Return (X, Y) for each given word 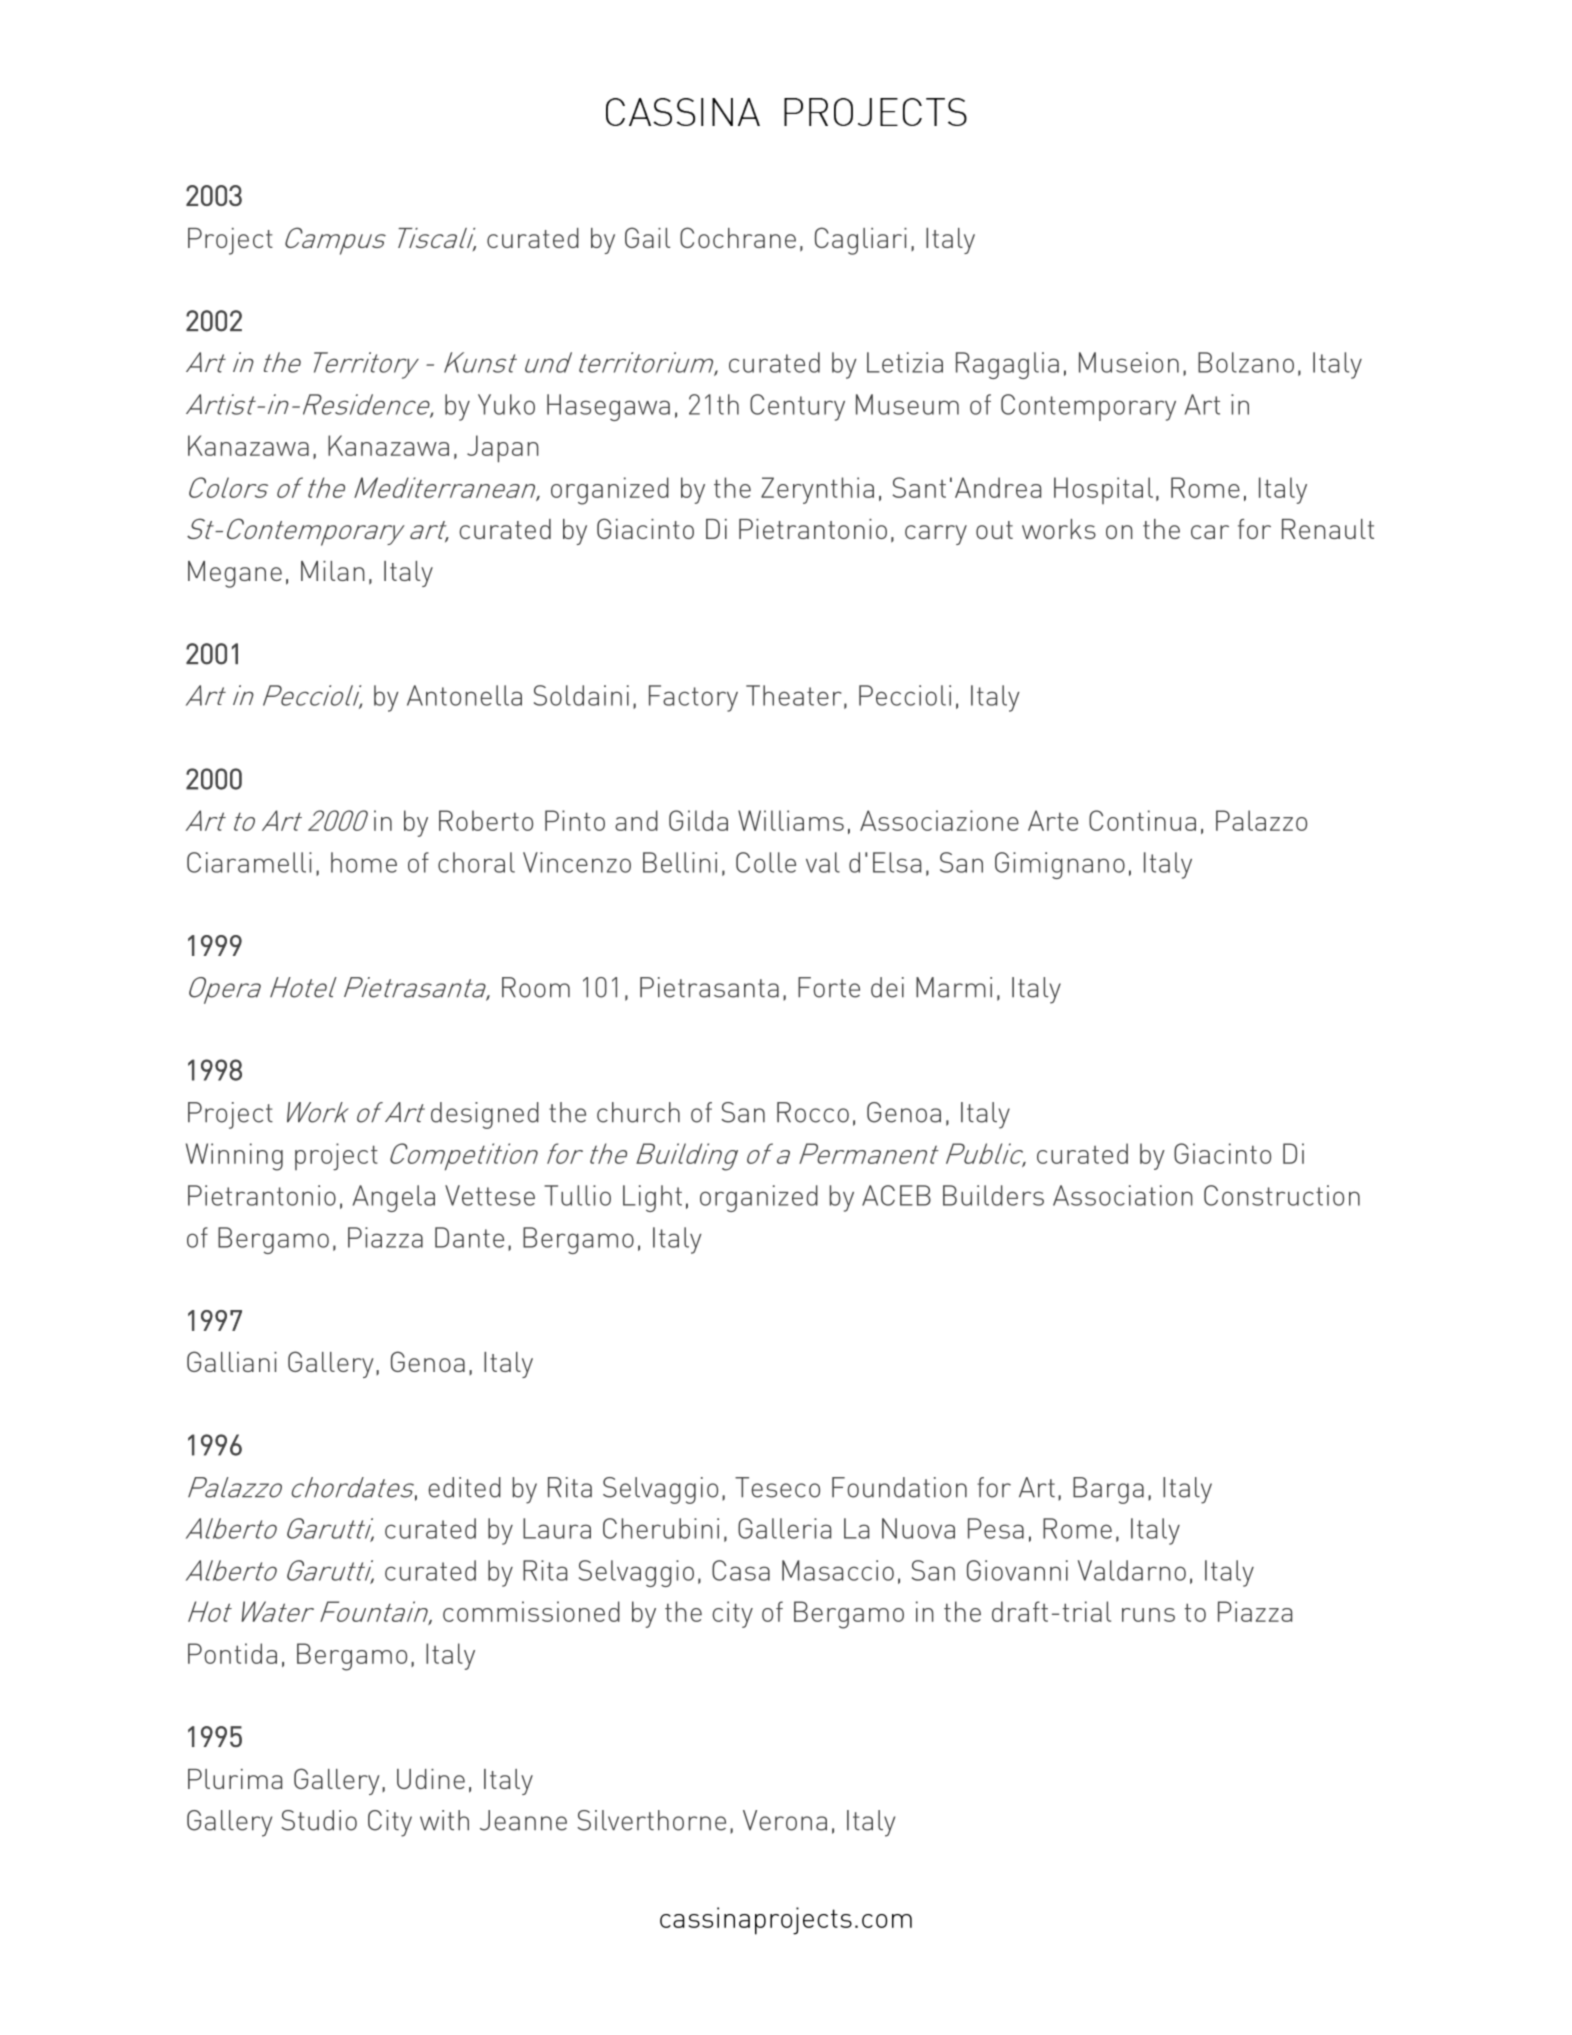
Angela (394, 1198)
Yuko (506, 404)
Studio (319, 1820)
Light (652, 1198)
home (364, 862)
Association (1123, 1195)
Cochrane (738, 237)
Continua (1142, 820)
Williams (791, 820)
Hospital (1103, 490)
